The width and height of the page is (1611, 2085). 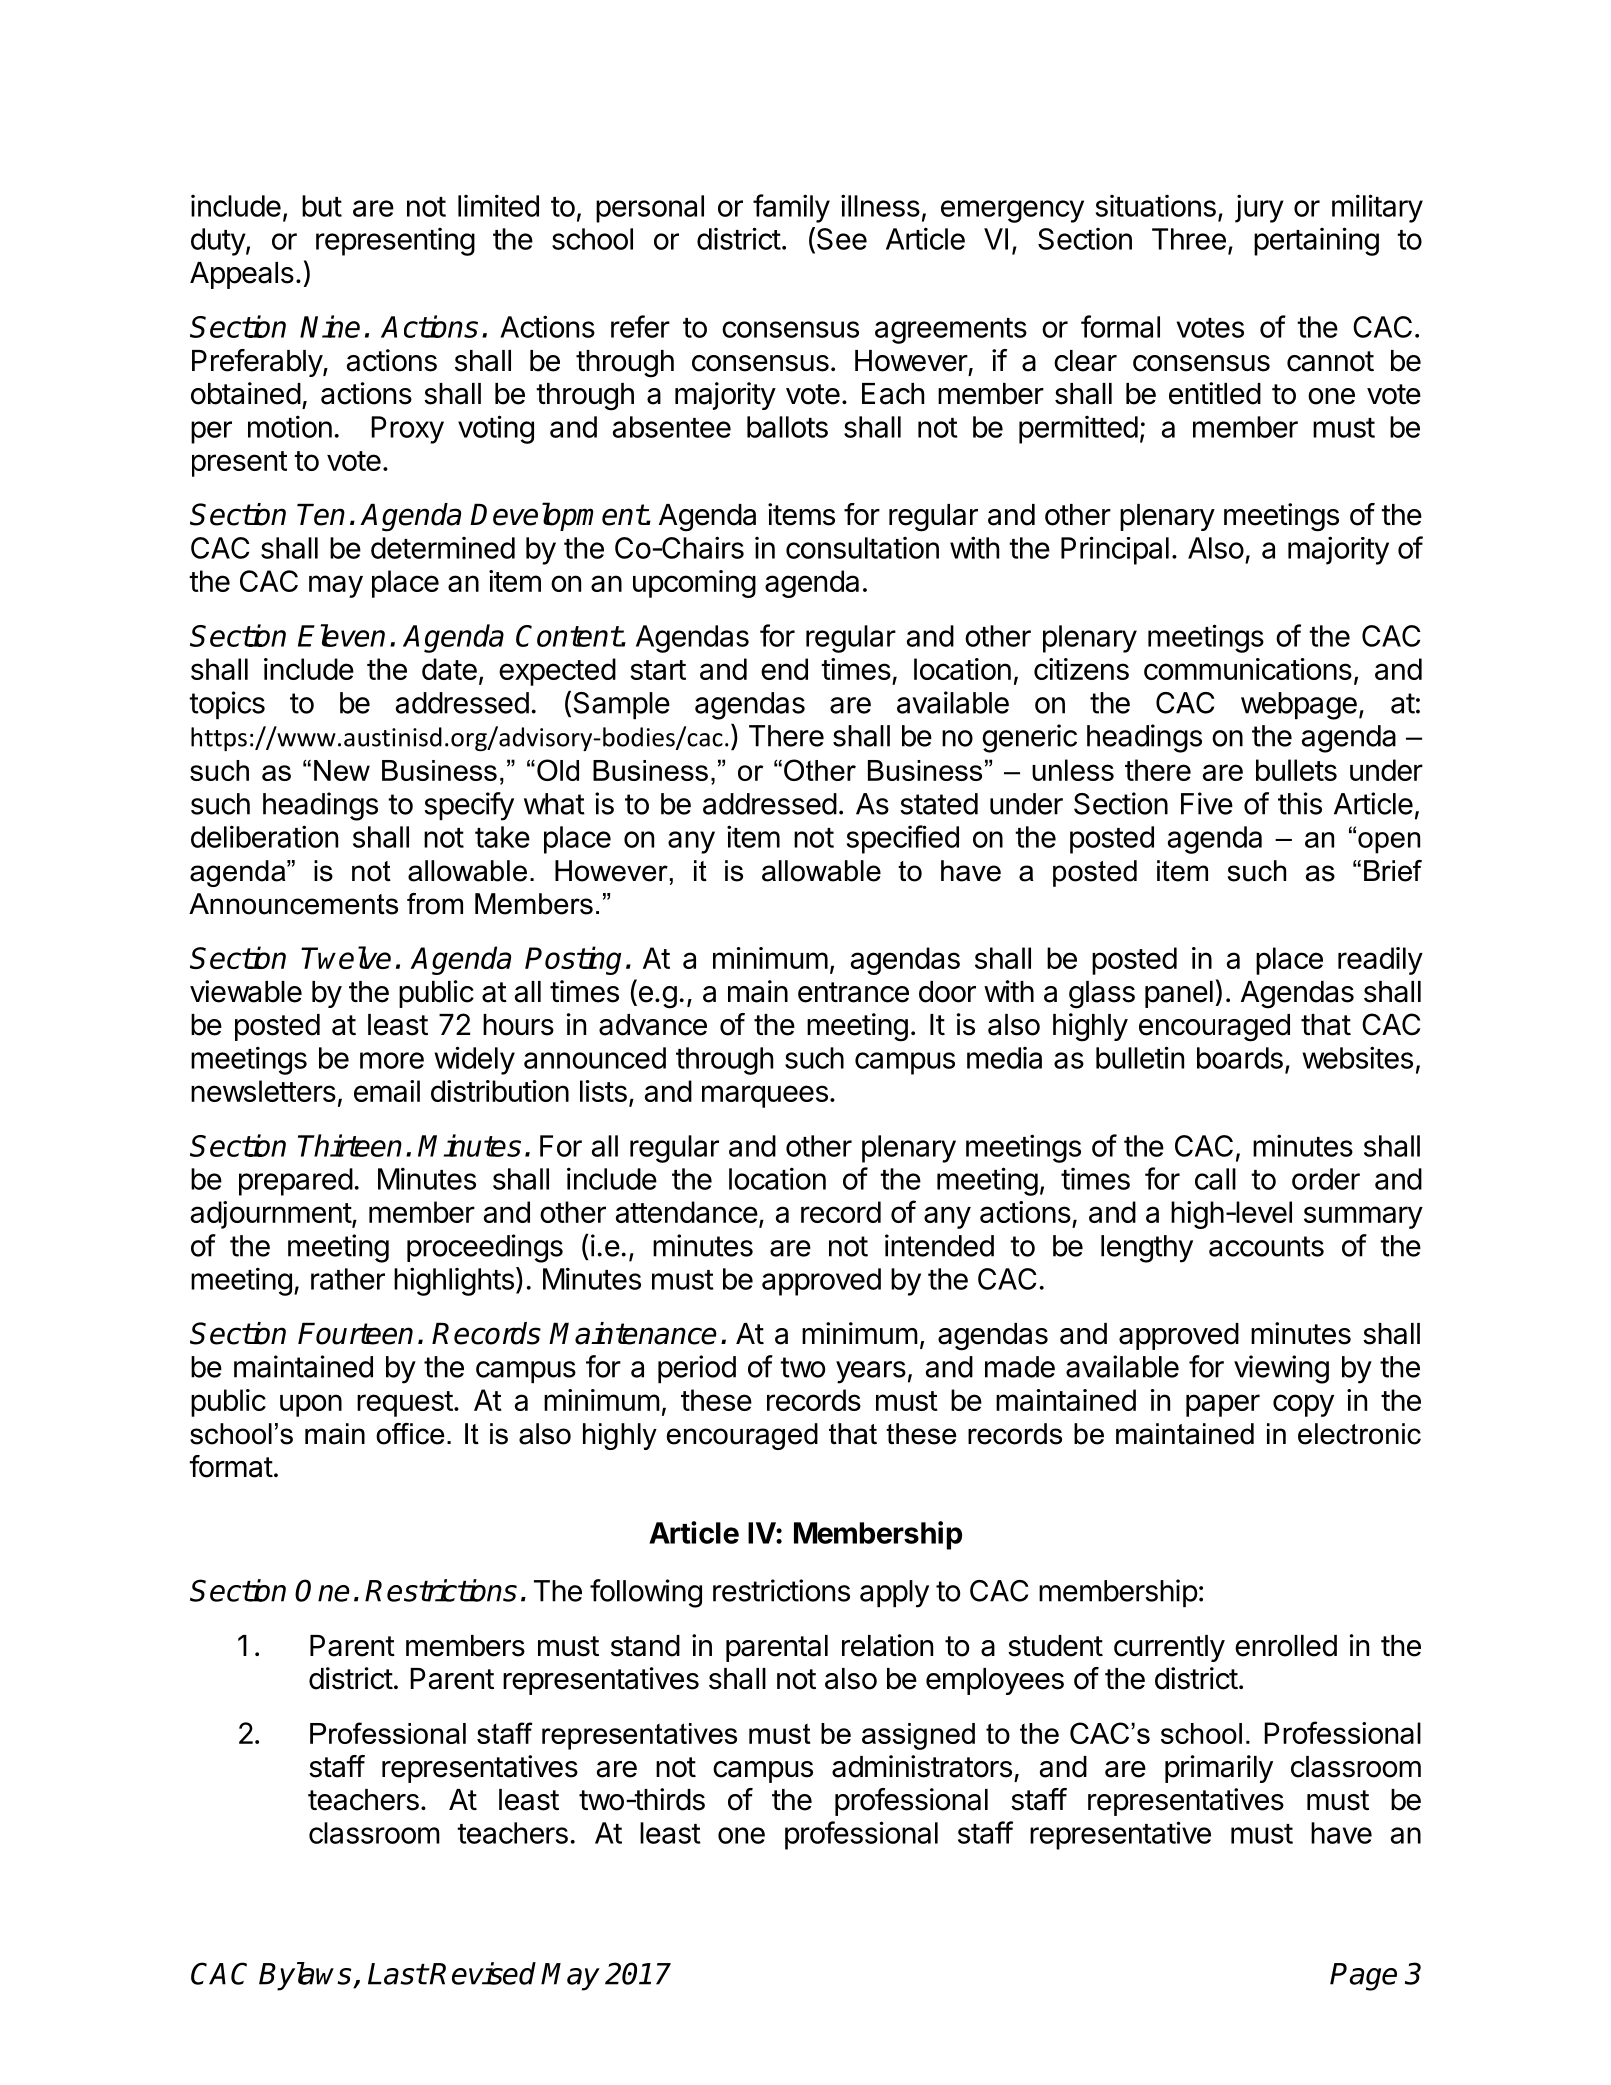 I want to click on marquees, so click(x=765, y=1096).
